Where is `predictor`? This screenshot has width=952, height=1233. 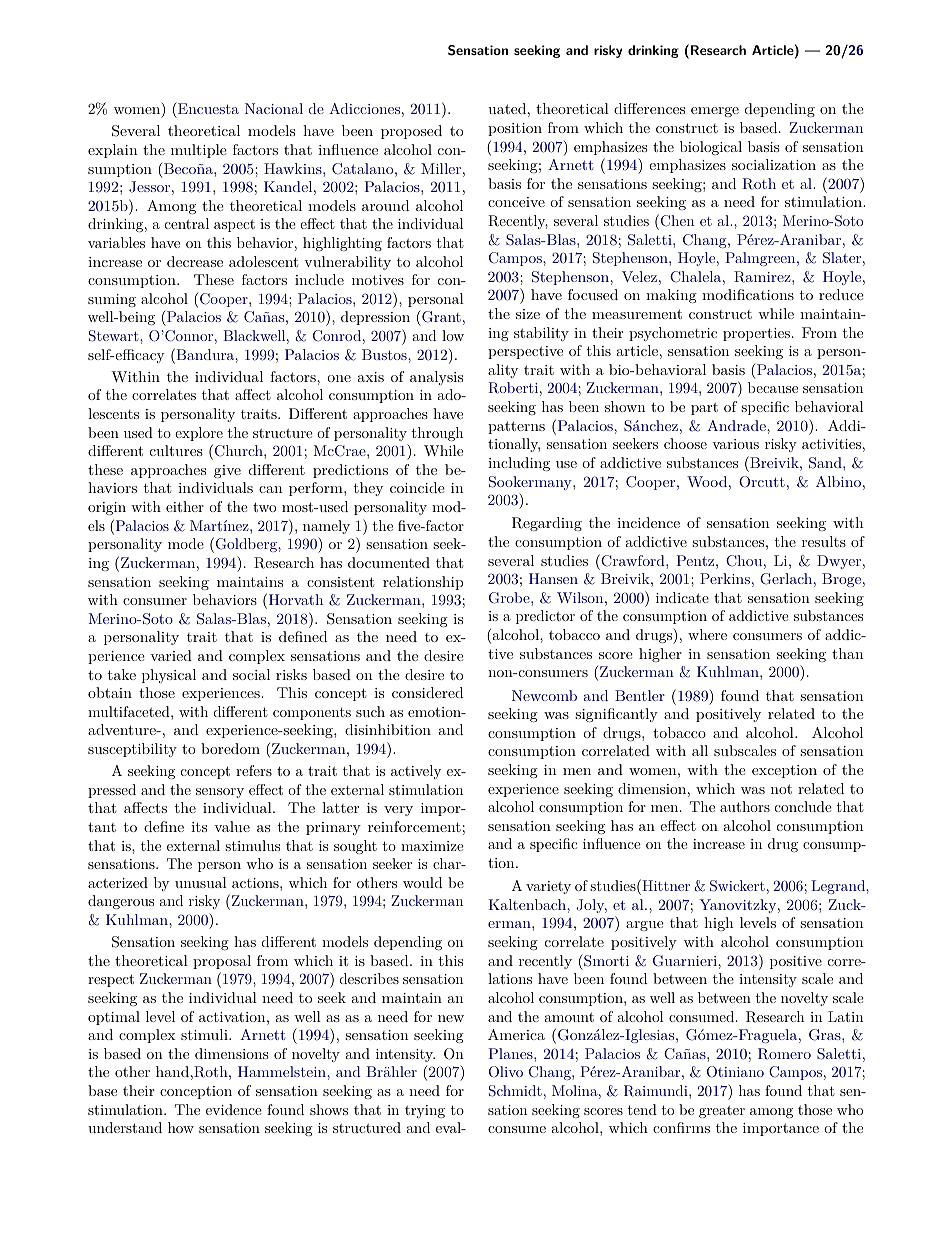 predictor is located at coordinates (545, 617).
